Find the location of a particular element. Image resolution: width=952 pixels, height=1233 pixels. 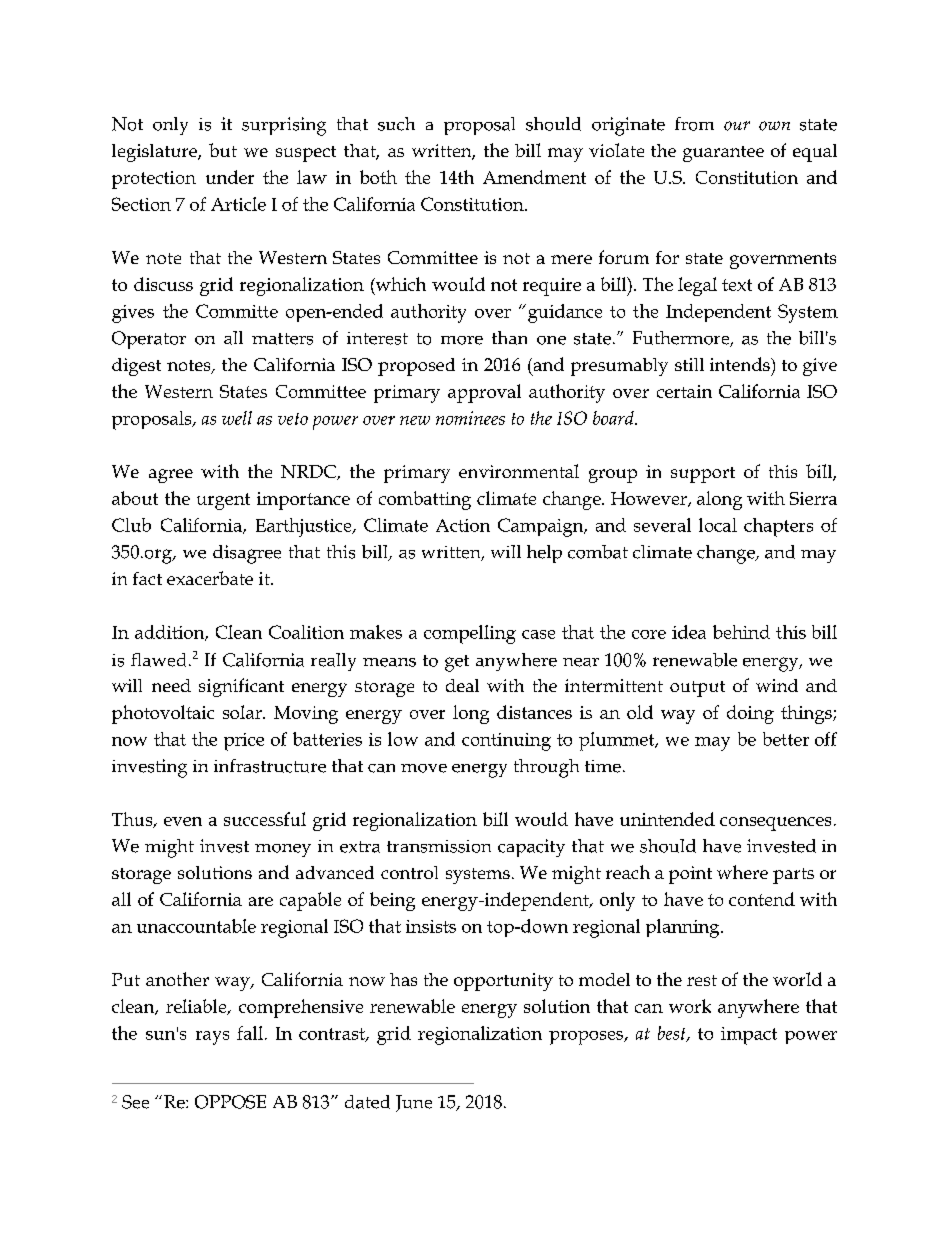

Amendment is located at coordinates (534, 177).
